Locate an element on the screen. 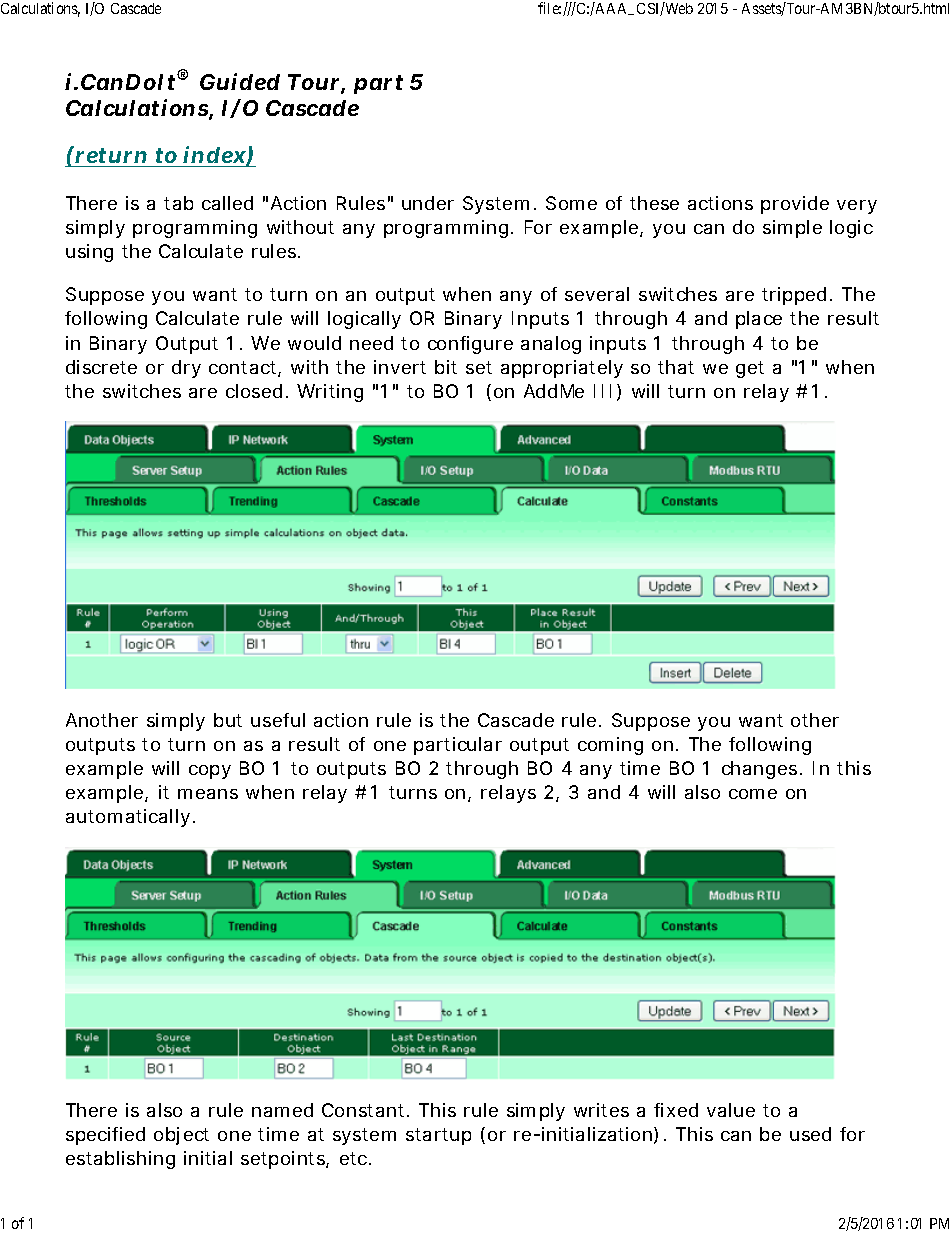 This screenshot has height=1233, width=952. changes is located at coordinates (759, 770).
